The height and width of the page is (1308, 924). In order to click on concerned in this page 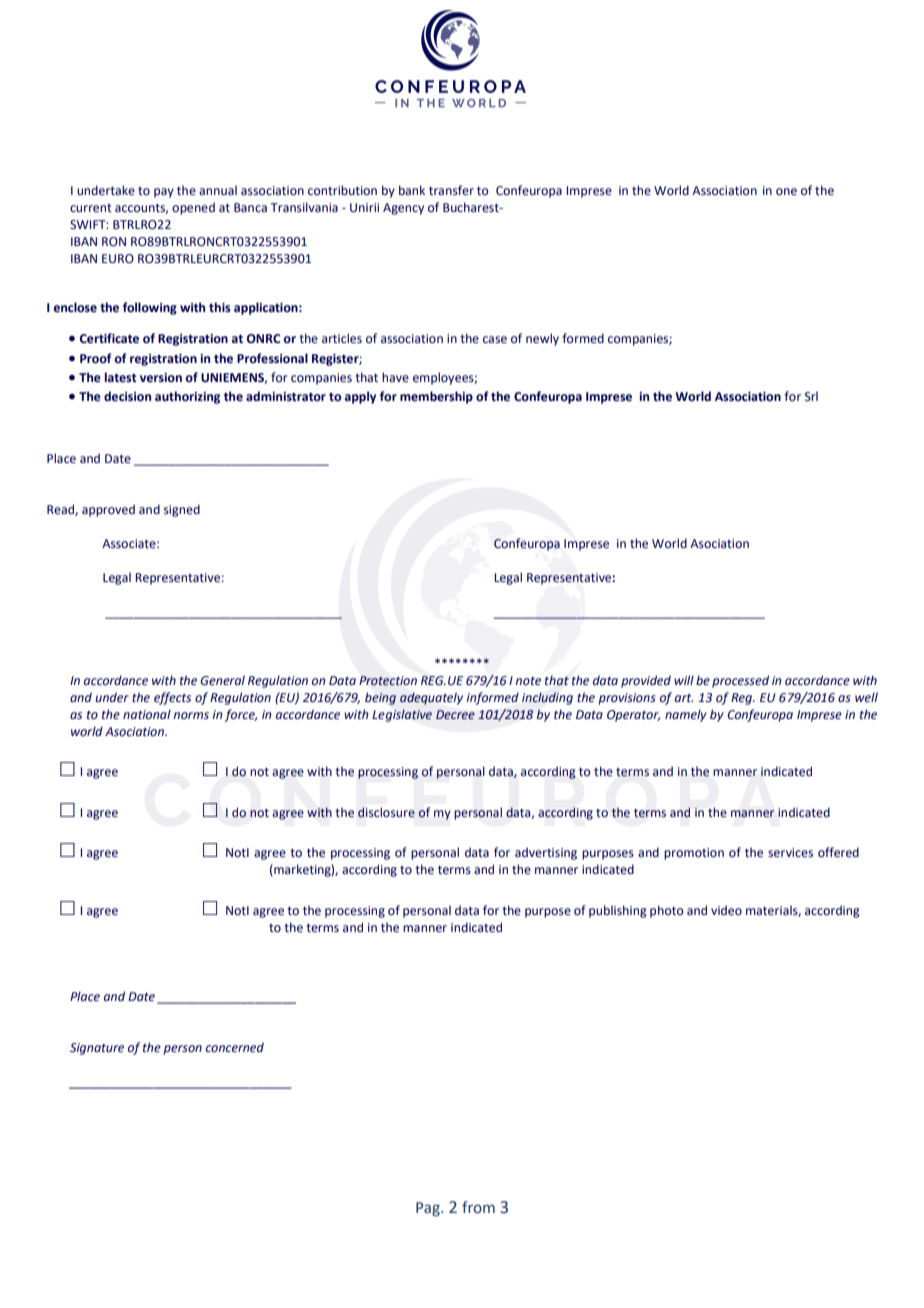, I will do `click(235, 1047)`.
